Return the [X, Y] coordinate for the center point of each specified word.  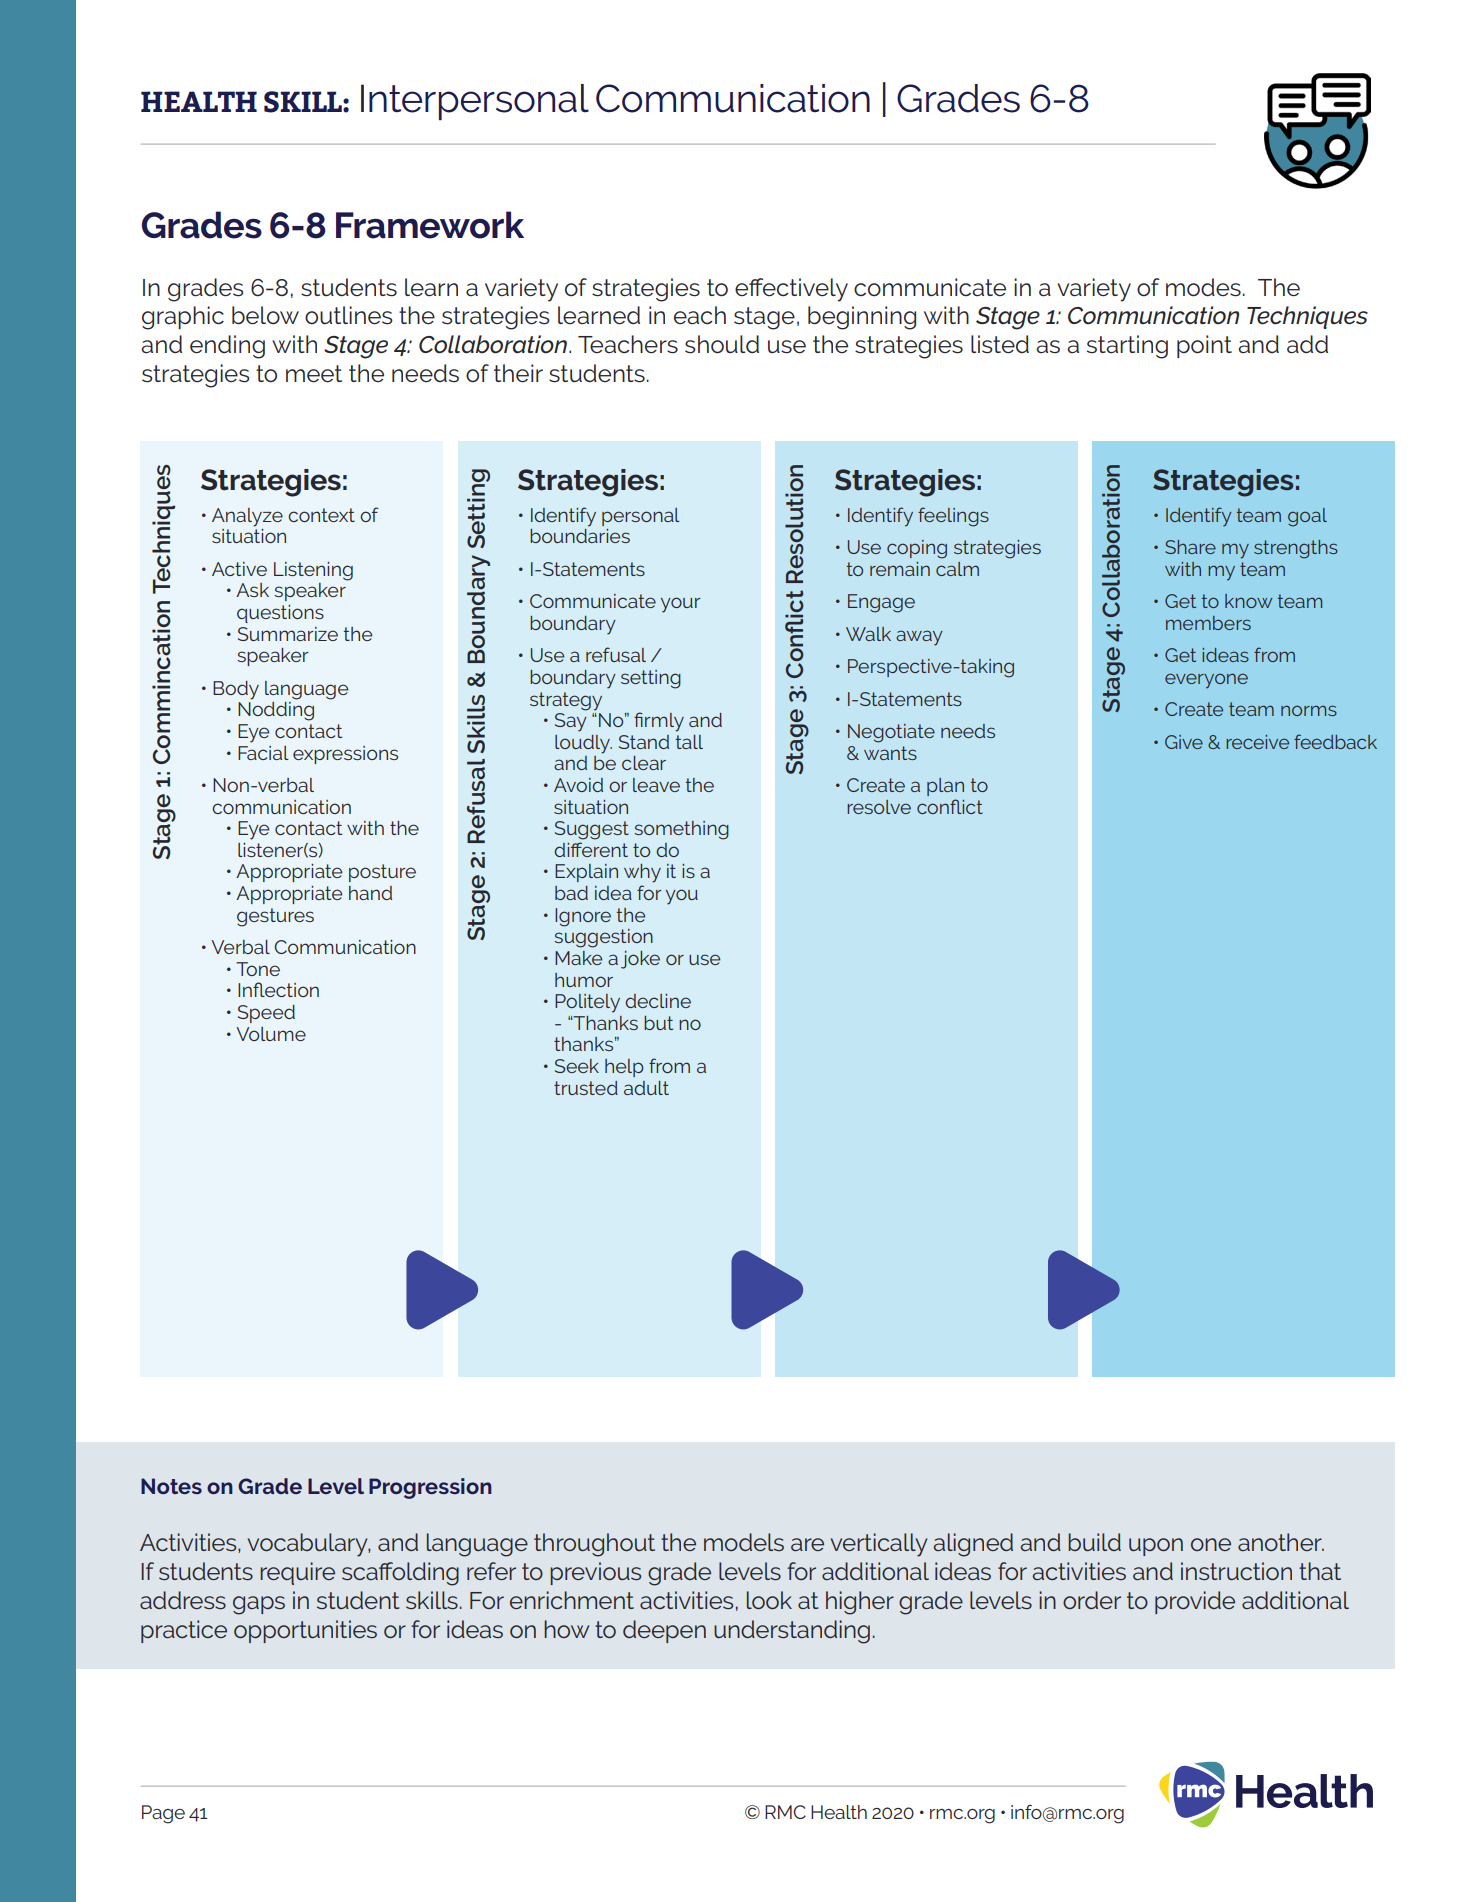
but [658, 1023]
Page [163, 1814]
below [265, 315]
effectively [791, 290]
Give [1184, 742]
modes [1203, 287]
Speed [266, 1014]
